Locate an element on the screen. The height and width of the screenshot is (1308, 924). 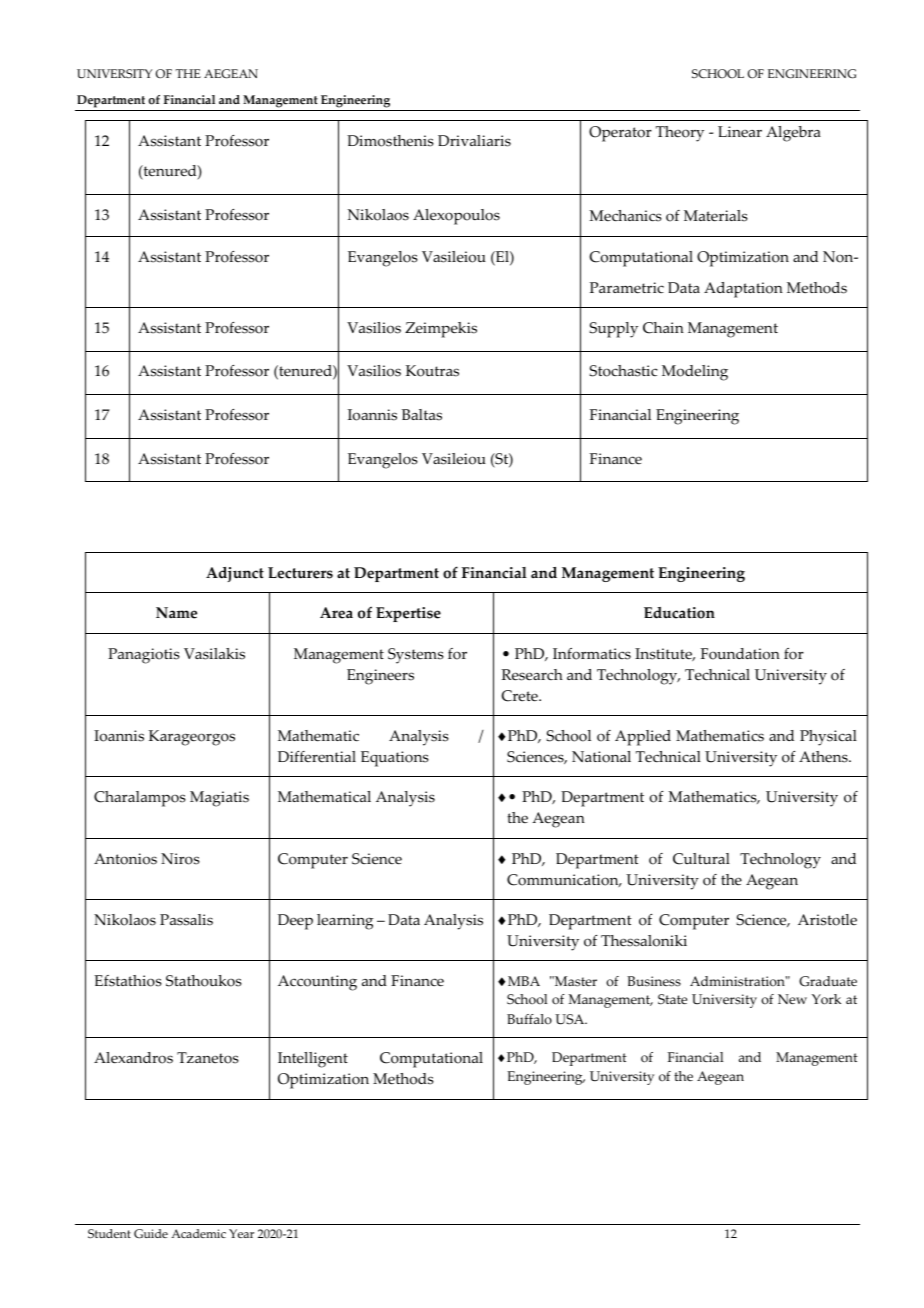
Foundation is located at coordinates (740, 654).
